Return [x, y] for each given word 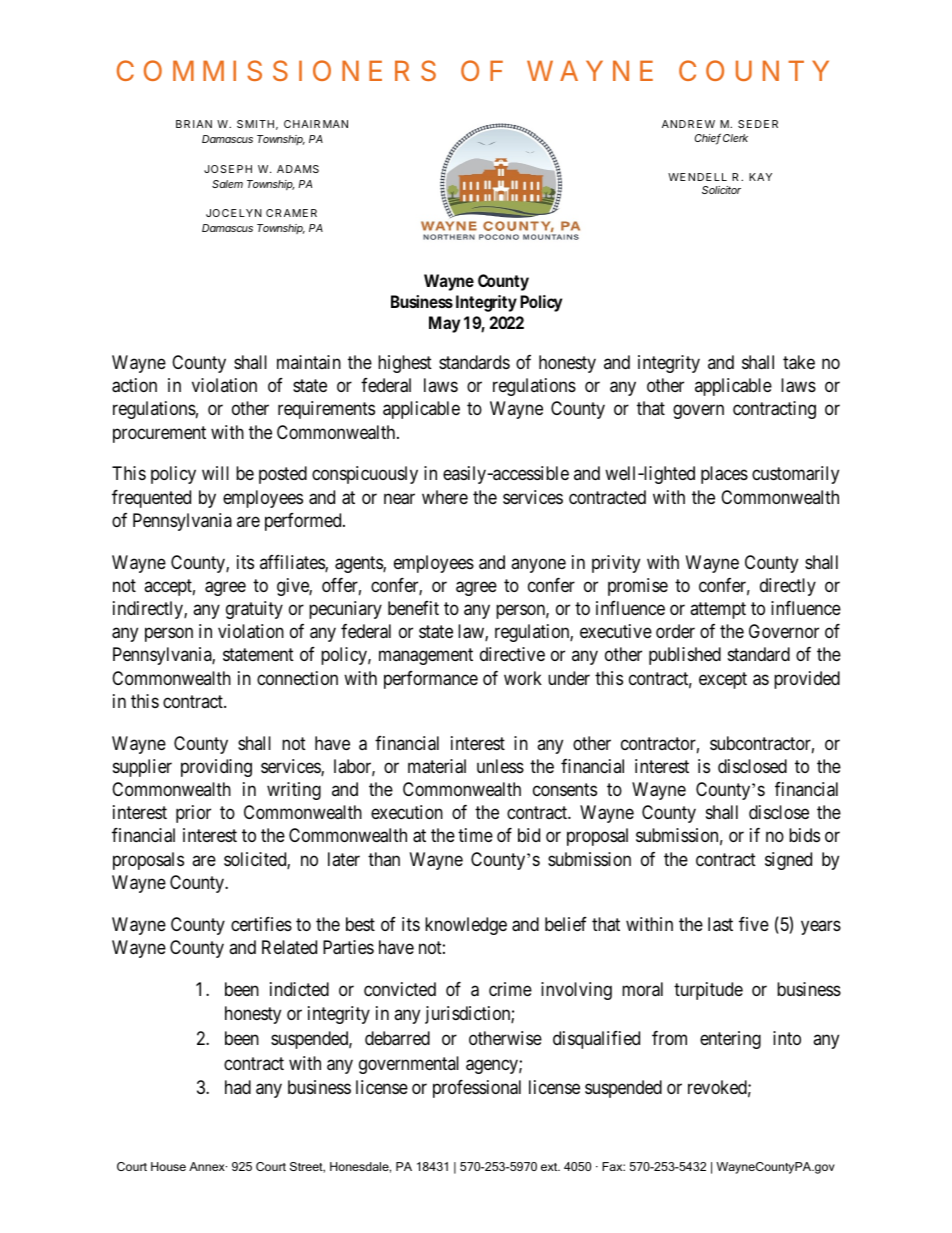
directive [512, 654]
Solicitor [721, 190]
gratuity [254, 610]
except [723, 680]
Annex [208, 1166]
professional [477, 1089]
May [444, 324]
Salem [227, 184]
